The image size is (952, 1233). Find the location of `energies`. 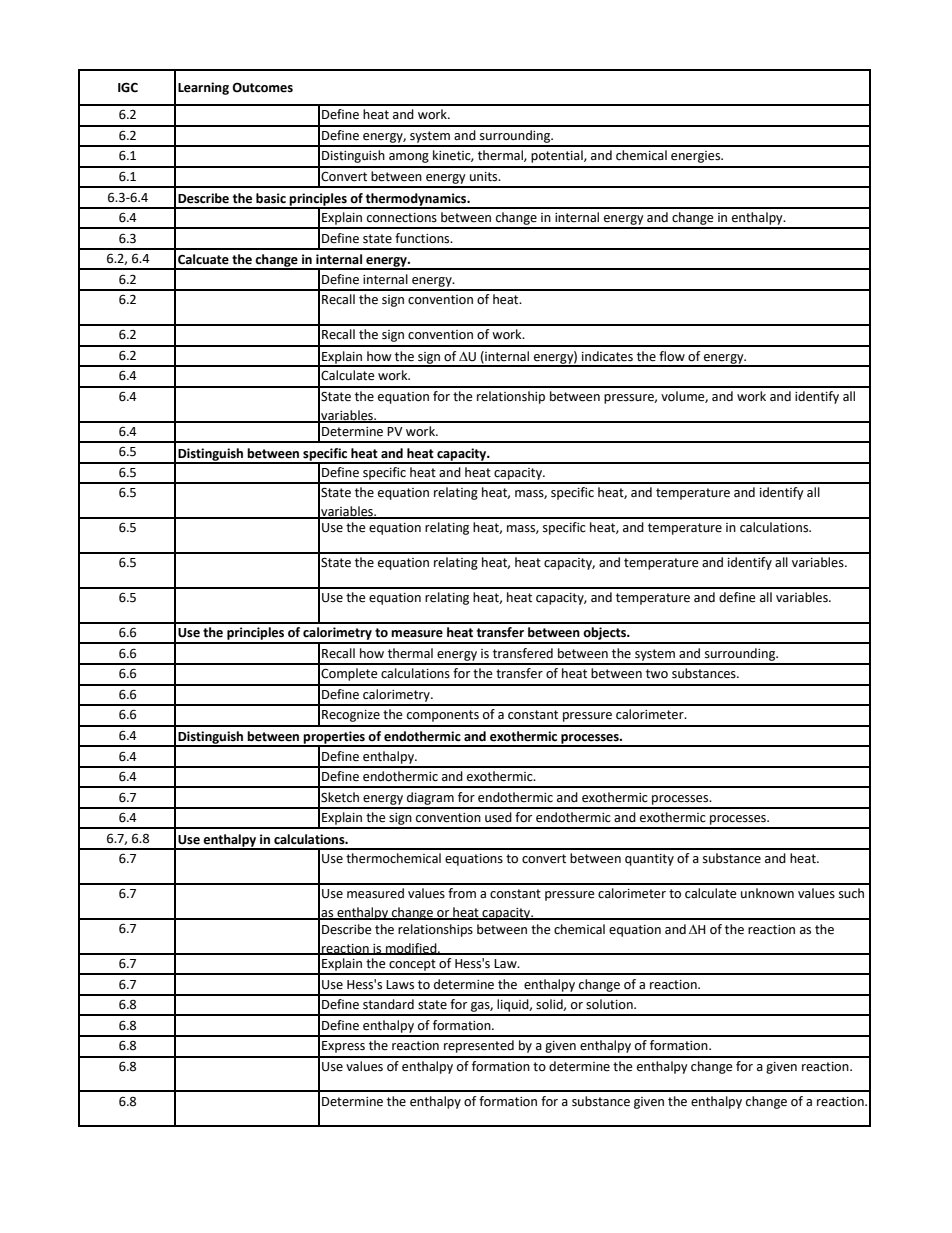

energies is located at coordinates (697, 157).
